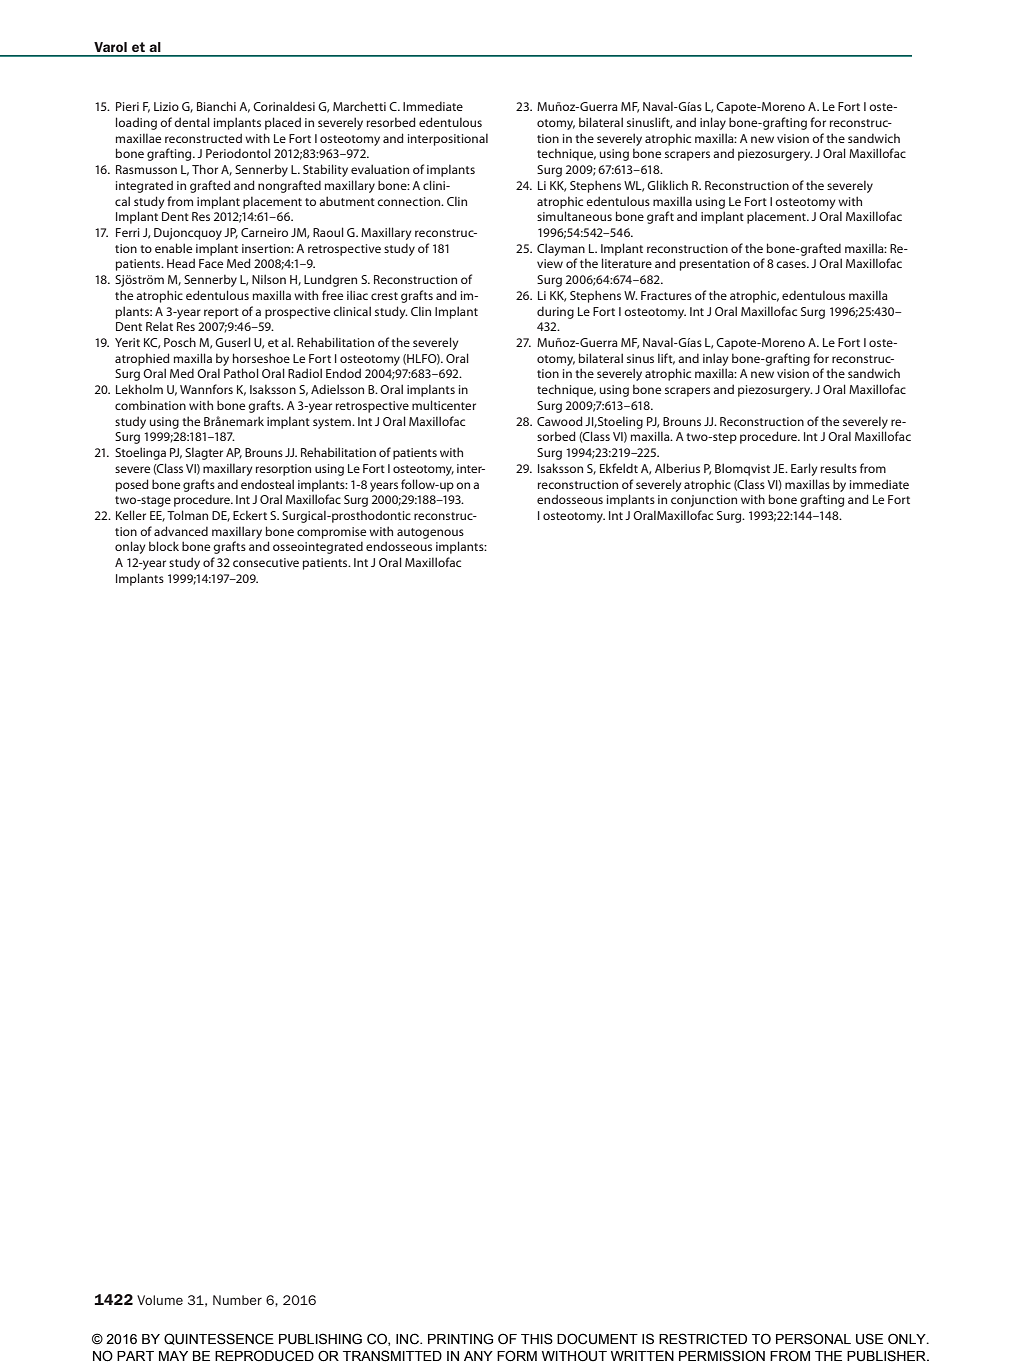 This screenshot has width=1022, height=1368. Describe the element at coordinates (813, 1339) in the screenshot. I see `PERSONAL` at that location.
